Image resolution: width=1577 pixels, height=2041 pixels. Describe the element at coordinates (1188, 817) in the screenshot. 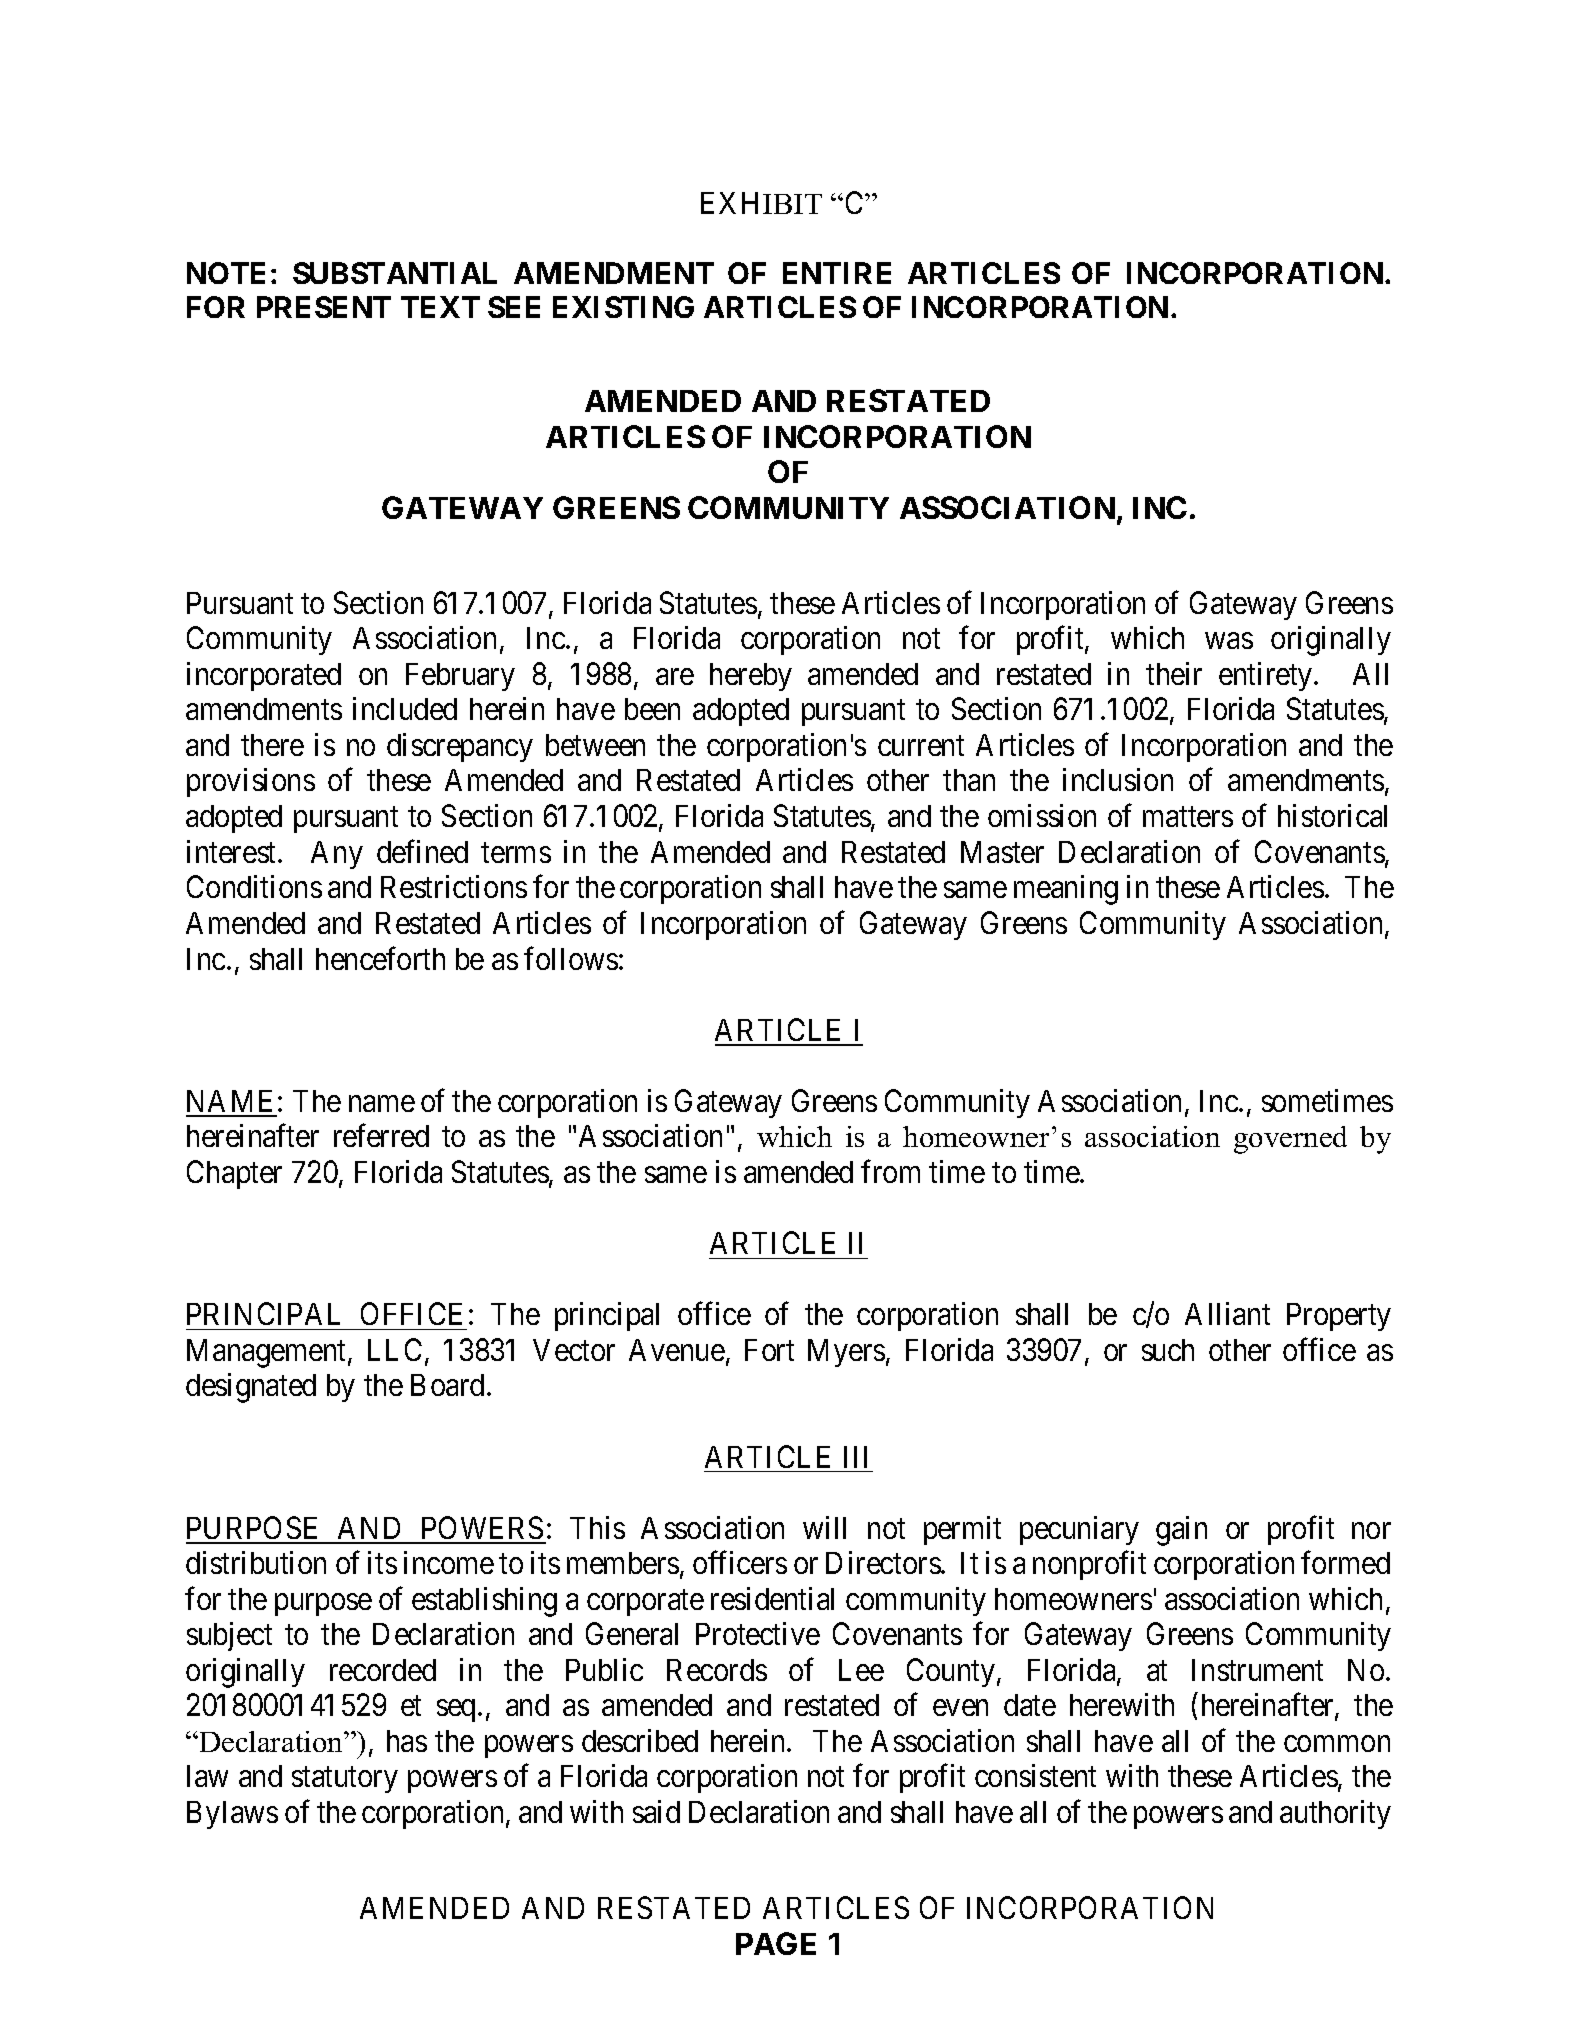

I see `matters` at that location.
